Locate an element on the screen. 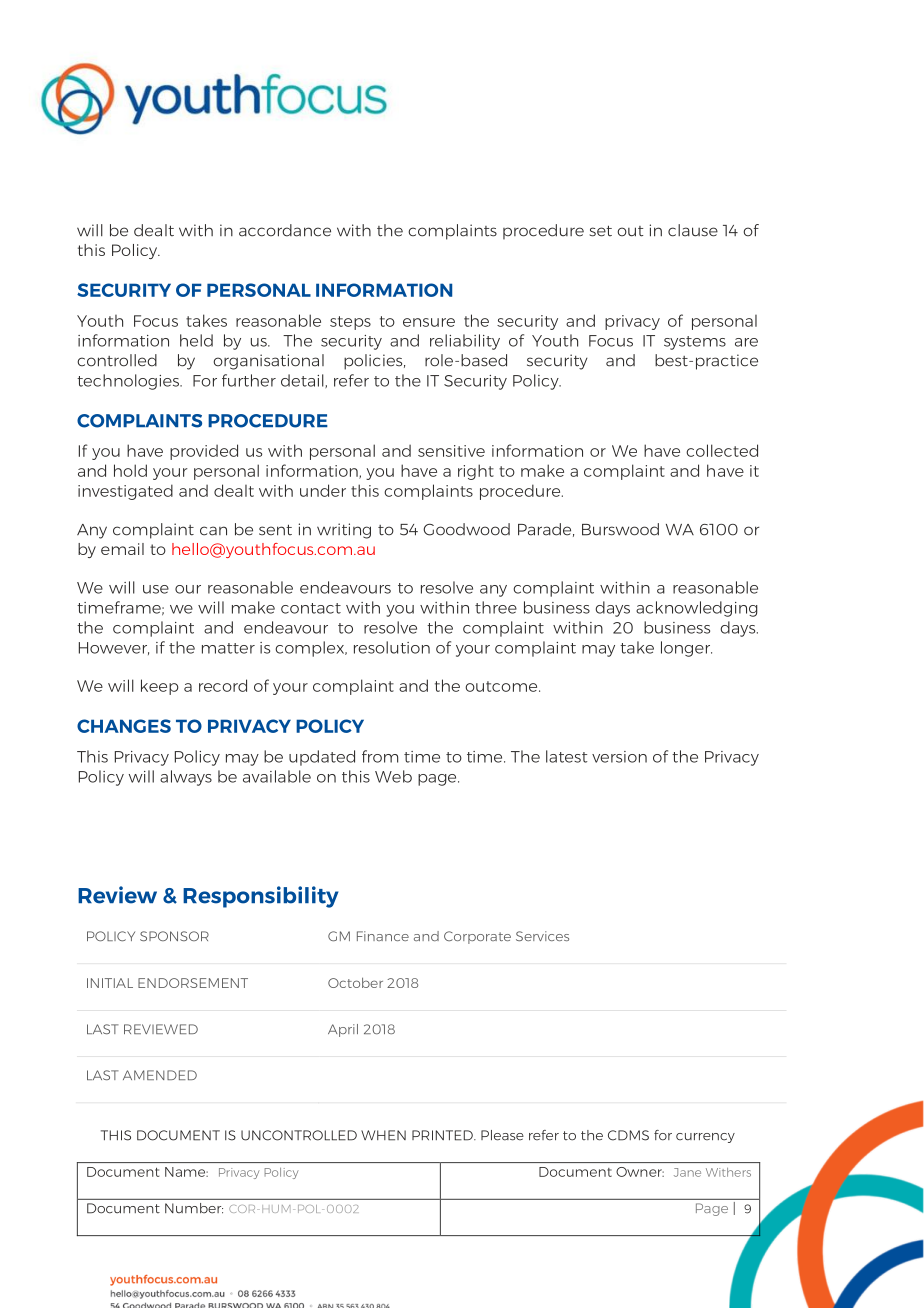  PRINTED is located at coordinates (443, 1135).
